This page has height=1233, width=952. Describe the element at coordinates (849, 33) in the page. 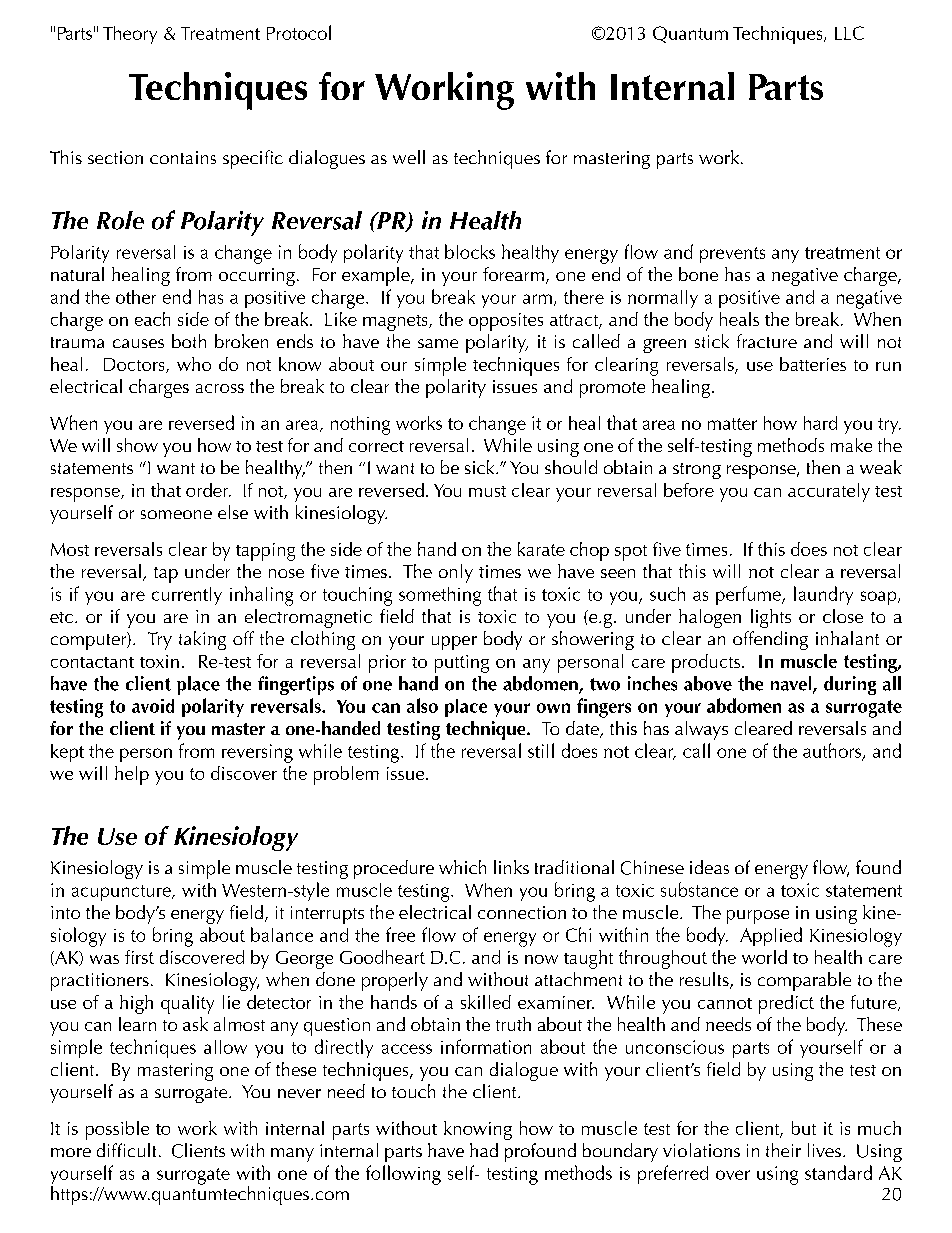

I see `LLC` at that location.
